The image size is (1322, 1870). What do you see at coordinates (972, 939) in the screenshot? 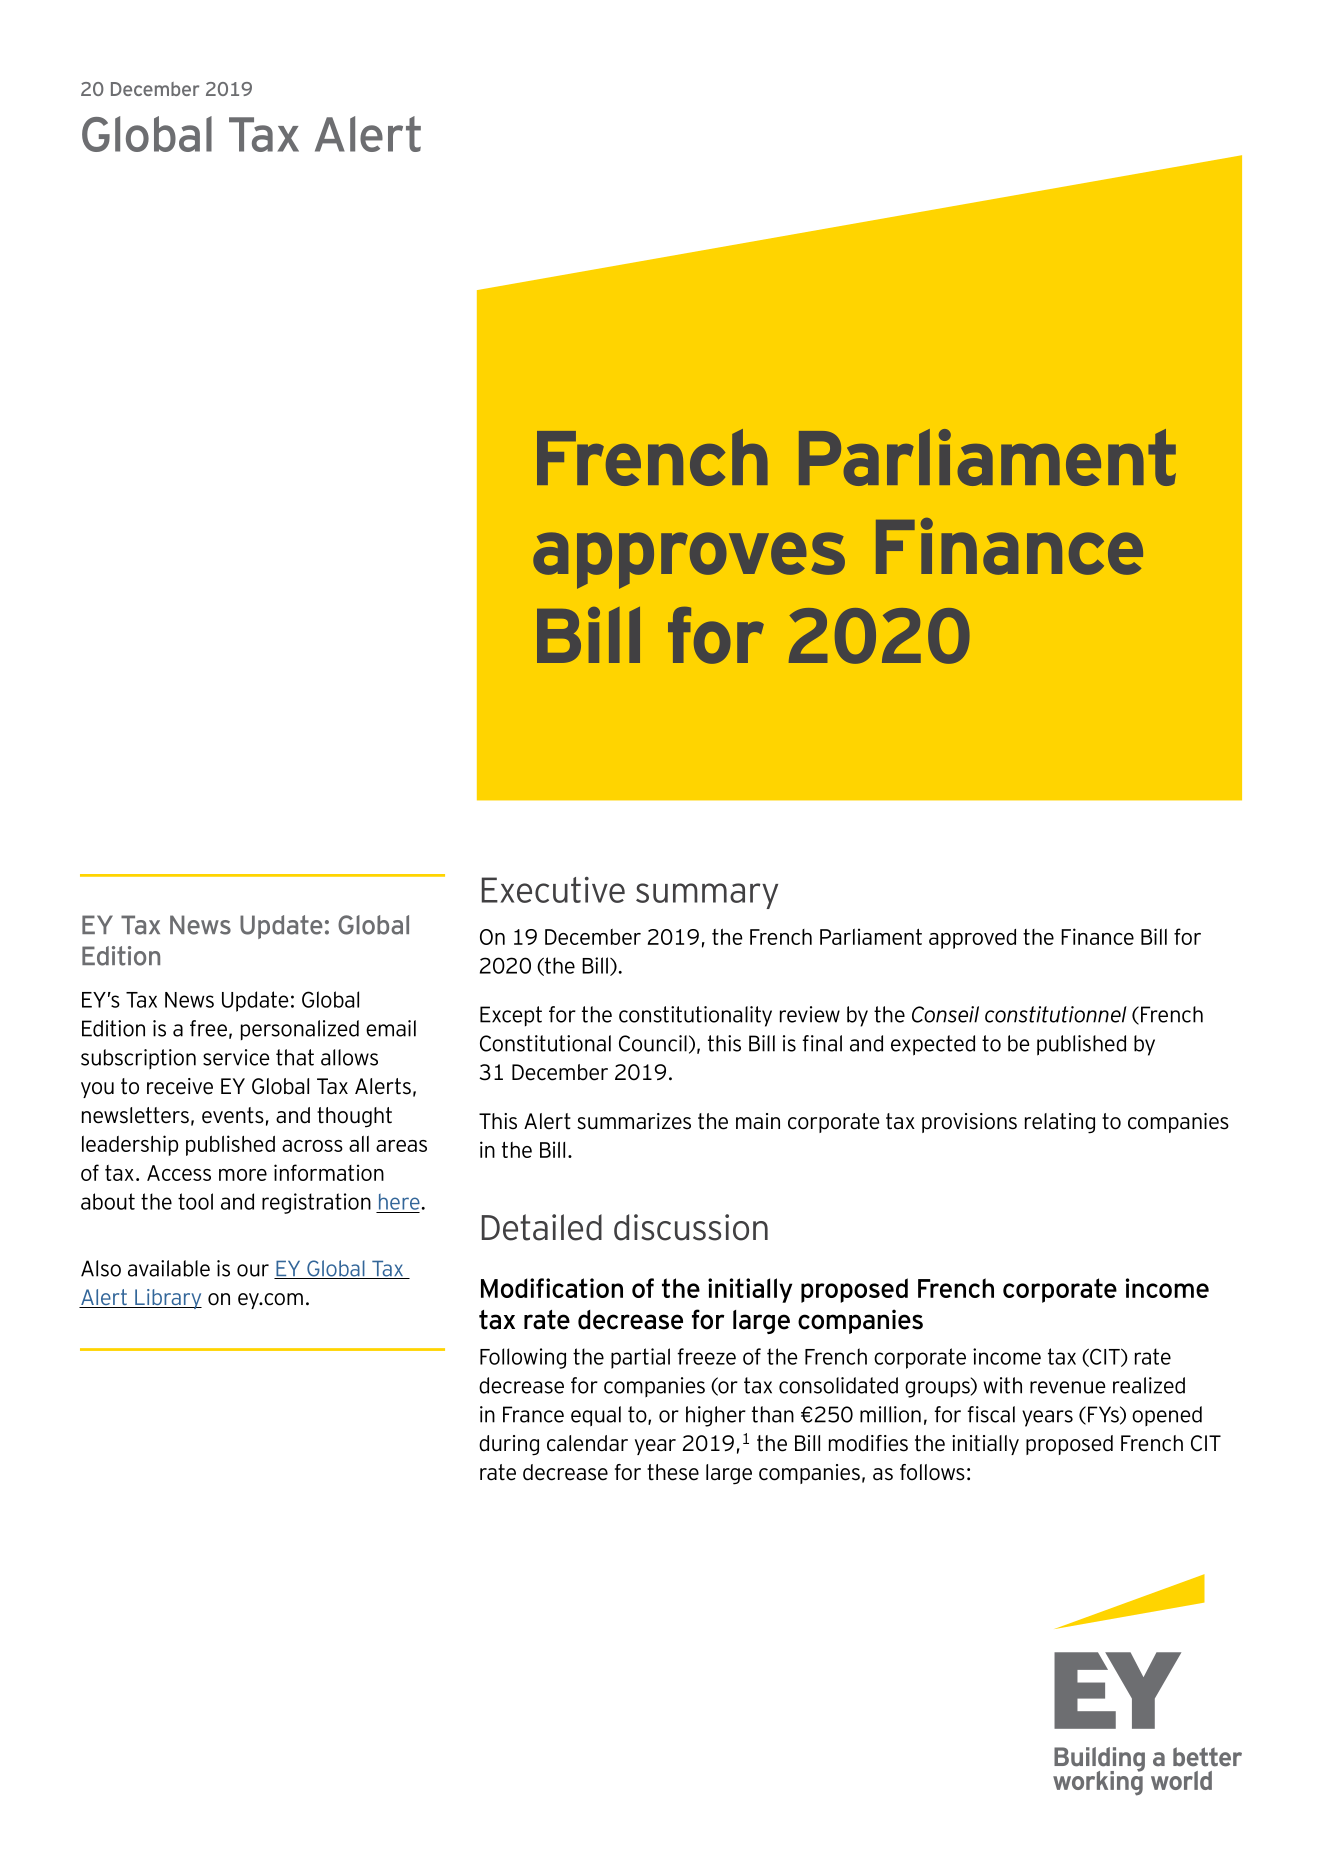
I see `approved` at bounding box center [972, 939].
